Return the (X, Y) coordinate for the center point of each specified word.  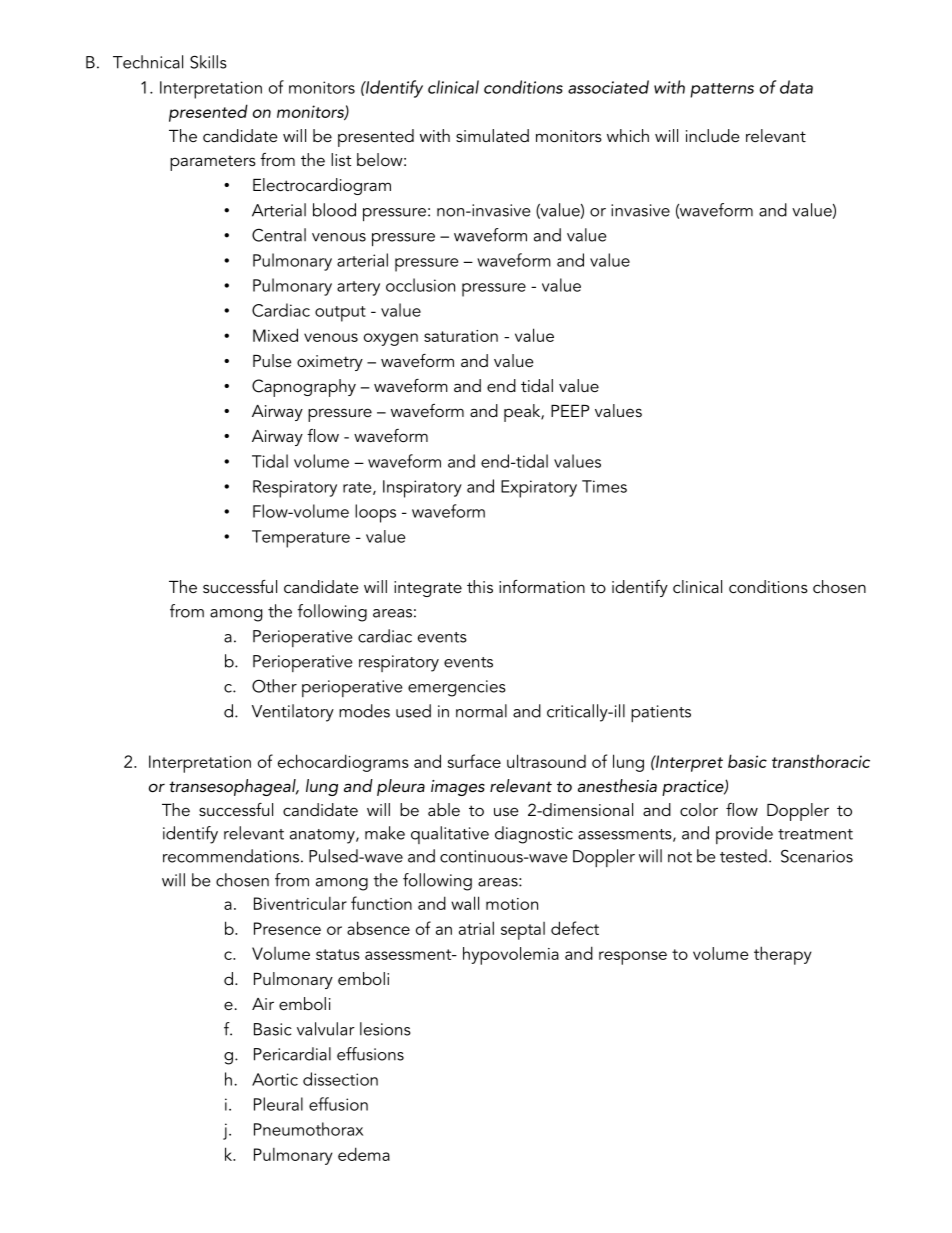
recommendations (231, 856)
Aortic (275, 1079)
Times (604, 486)
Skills (208, 62)
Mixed (275, 335)
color (699, 809)
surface (474, 761)
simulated (492, 135)
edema (364, 1154)
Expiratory (539, 489)
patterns (722, 90)
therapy (783, 955)
